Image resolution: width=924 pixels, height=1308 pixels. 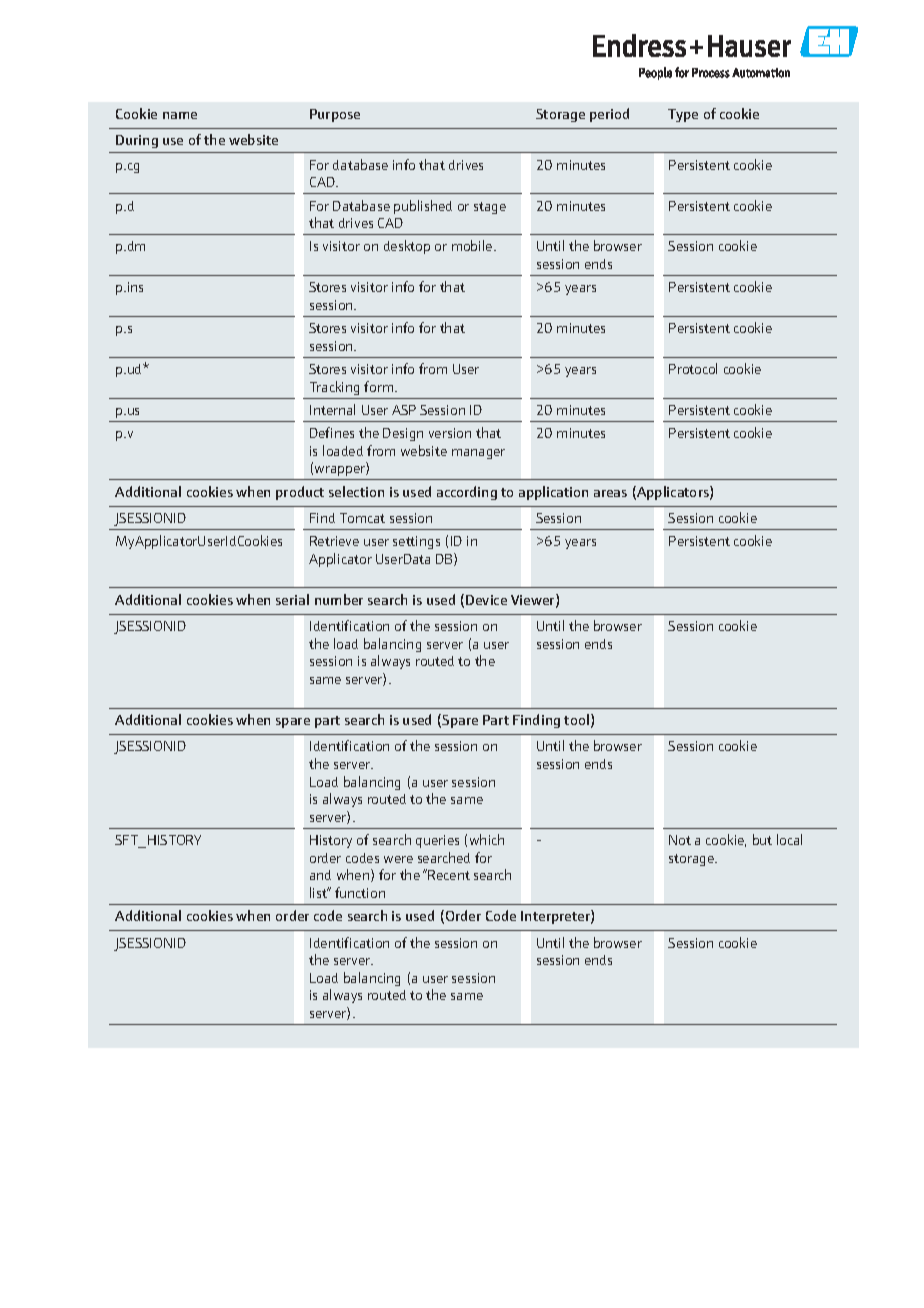 I want to click on serial, so click(x=292, y=599).
